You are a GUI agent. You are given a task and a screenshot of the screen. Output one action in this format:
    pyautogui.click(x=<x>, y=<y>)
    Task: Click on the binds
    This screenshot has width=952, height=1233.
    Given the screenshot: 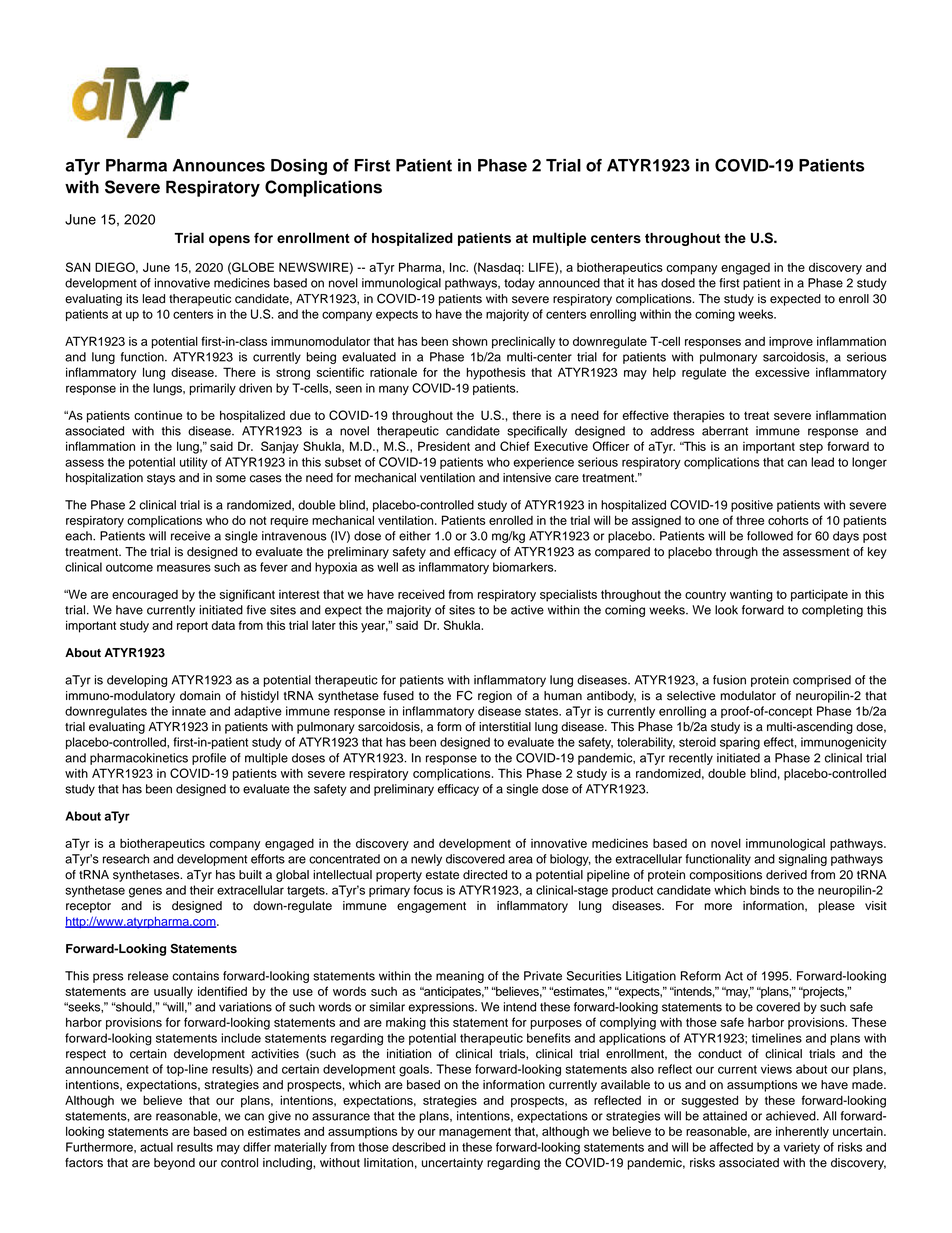 What is the action you would take?
    pyautogui.click(x=765, y=890)
